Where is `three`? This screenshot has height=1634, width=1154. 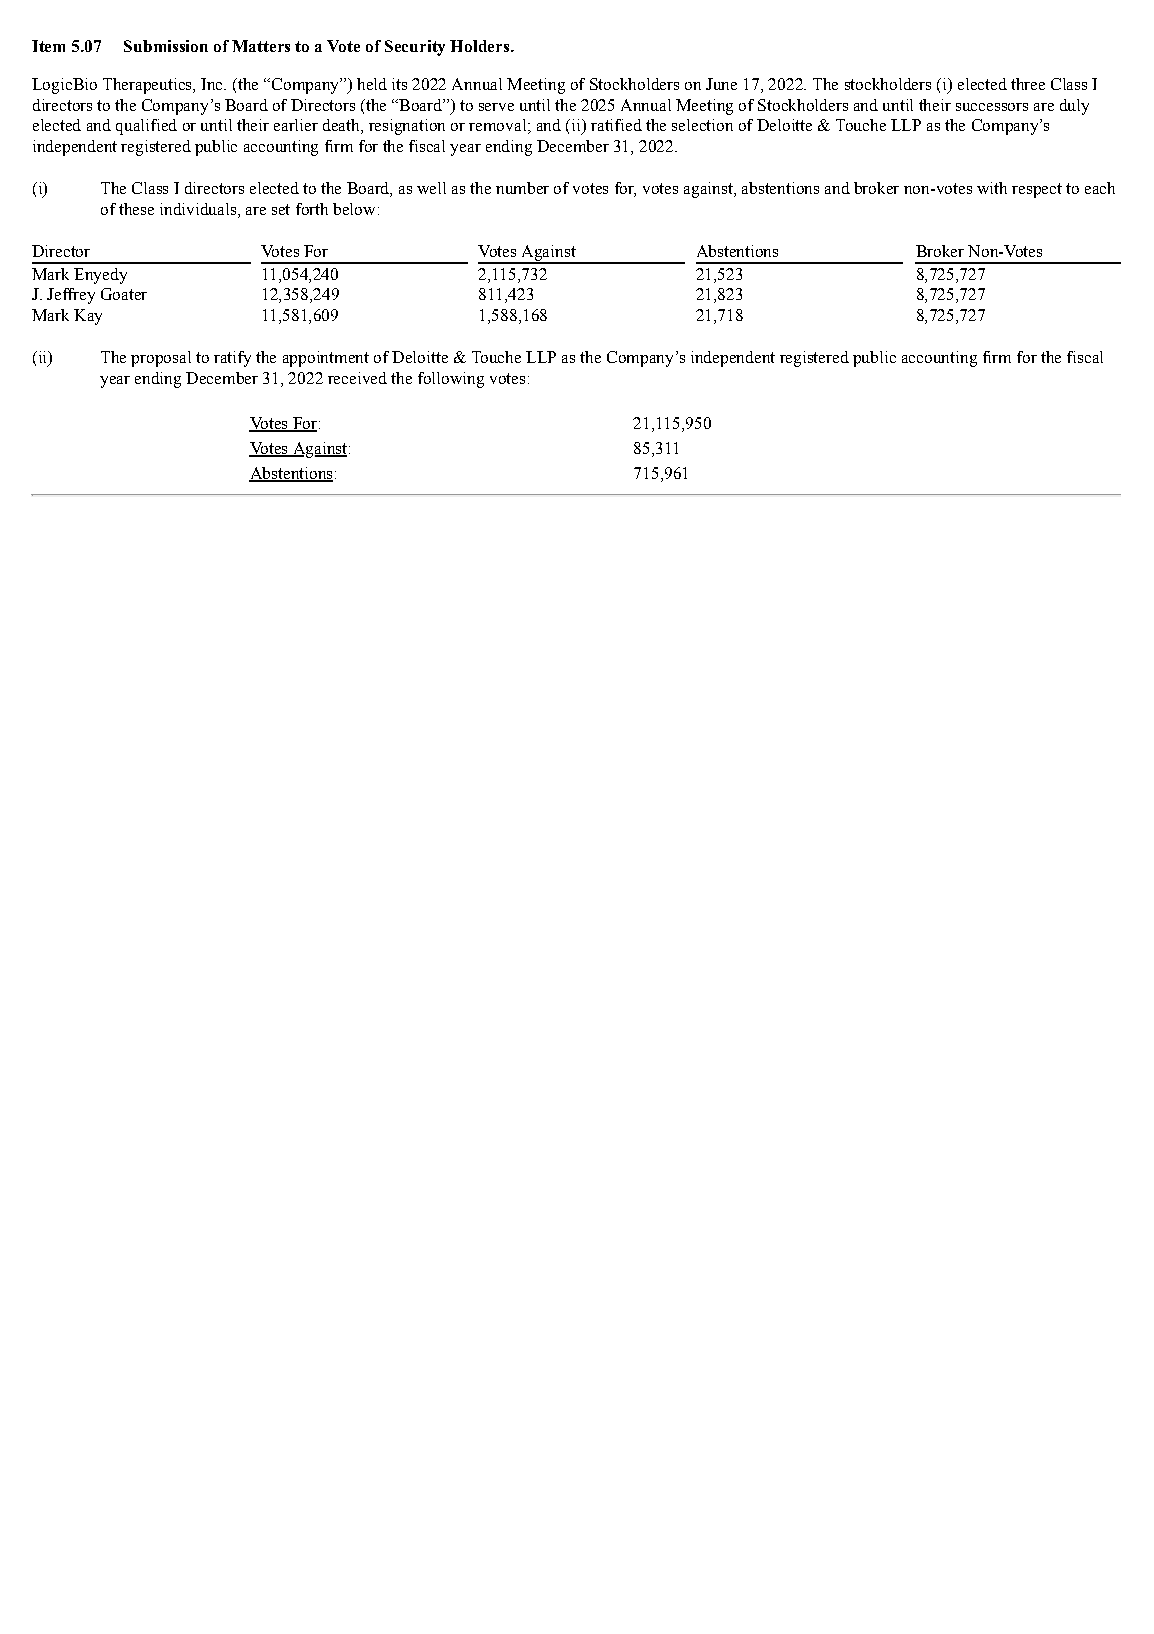 three is located at coordinates (1028, 84).
